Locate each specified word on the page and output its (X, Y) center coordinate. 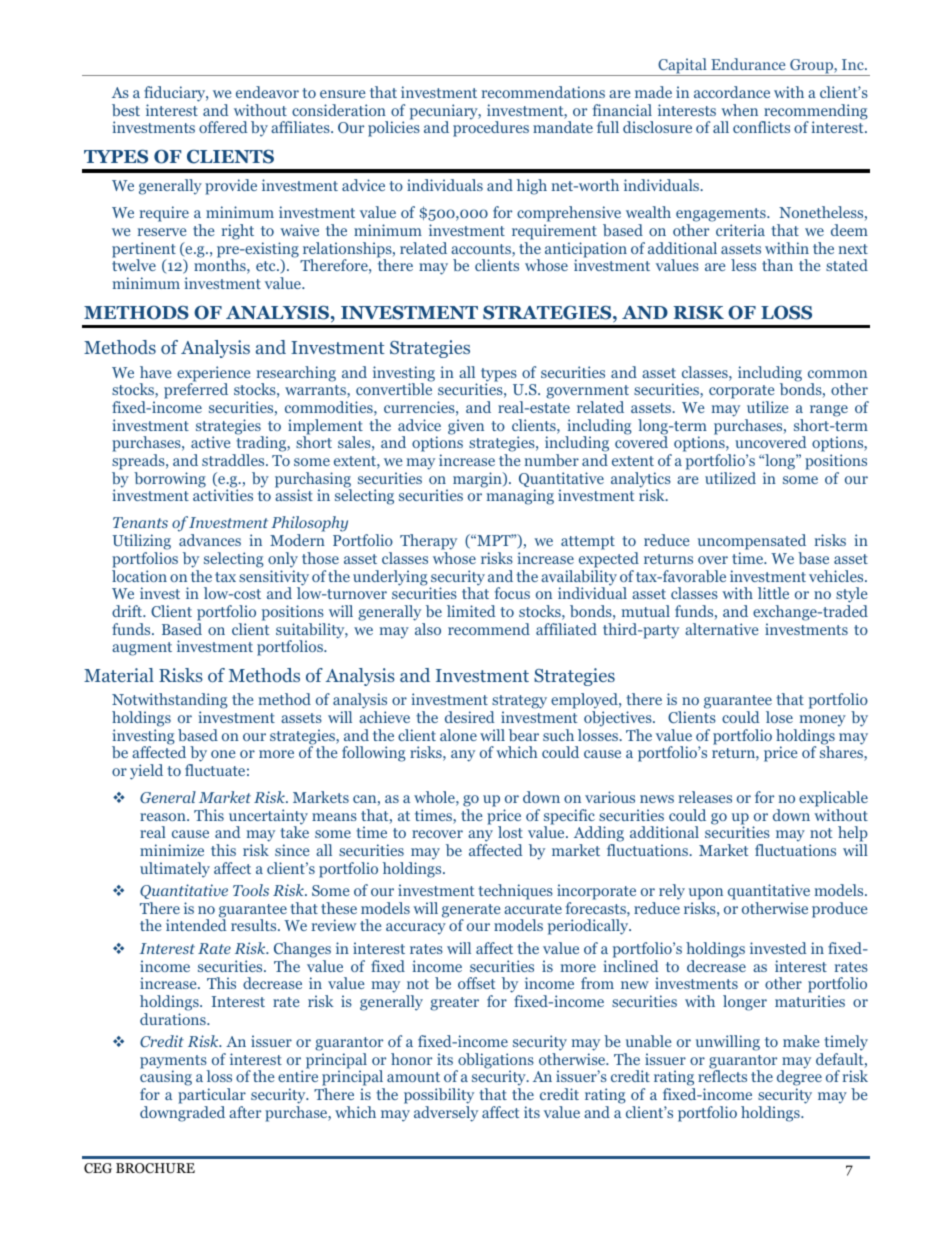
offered (223, 127)
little (773, 593)
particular (212, 1096)
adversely (446, 1114)
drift (128, 611)
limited (471, 611)
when (739, 110)
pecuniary (445, 113)
